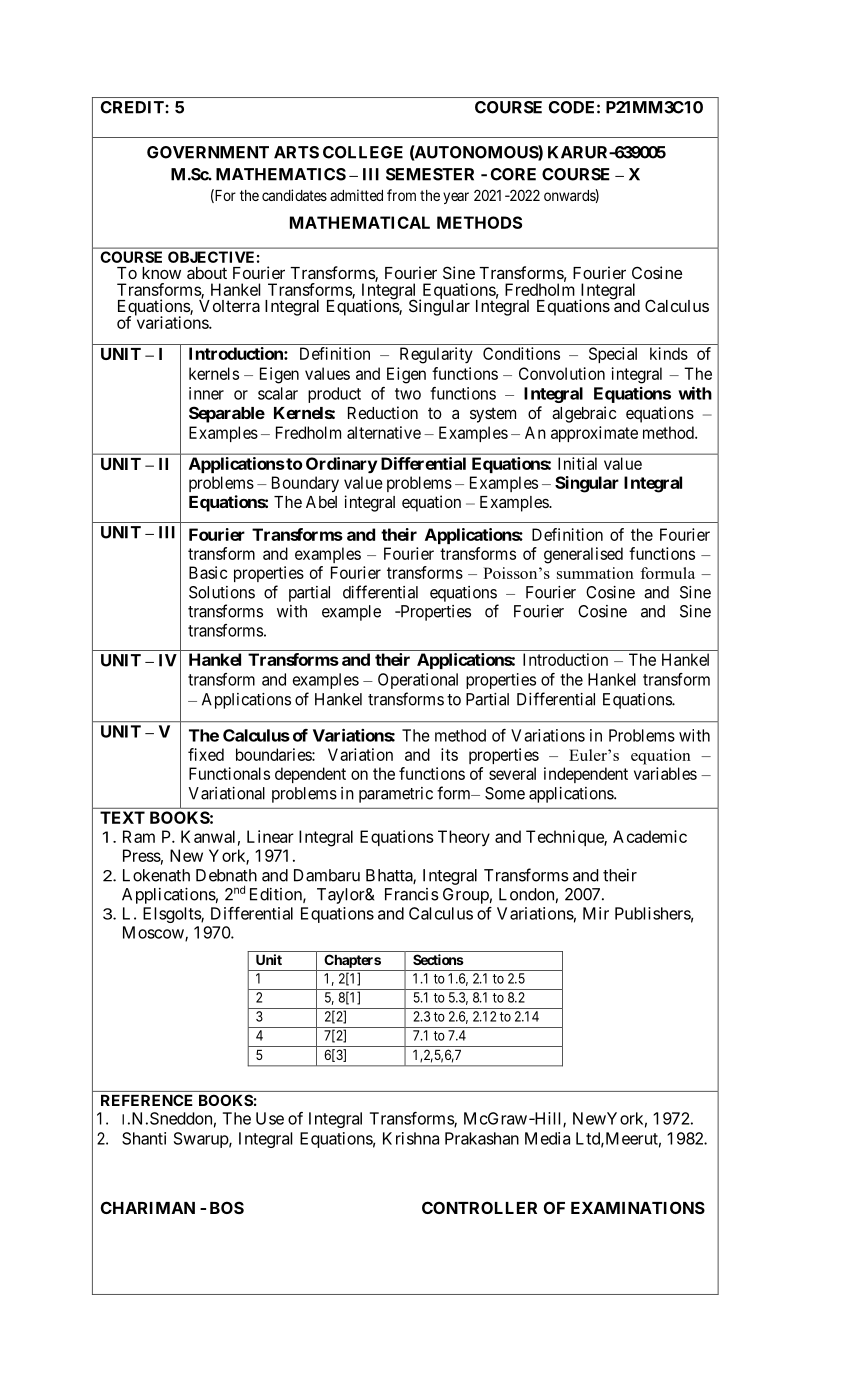 This screenshot has width=849, height=1400. Describe the element at coordinates (144, 1138) in the screenshot. I see `Shanti` at that location.
